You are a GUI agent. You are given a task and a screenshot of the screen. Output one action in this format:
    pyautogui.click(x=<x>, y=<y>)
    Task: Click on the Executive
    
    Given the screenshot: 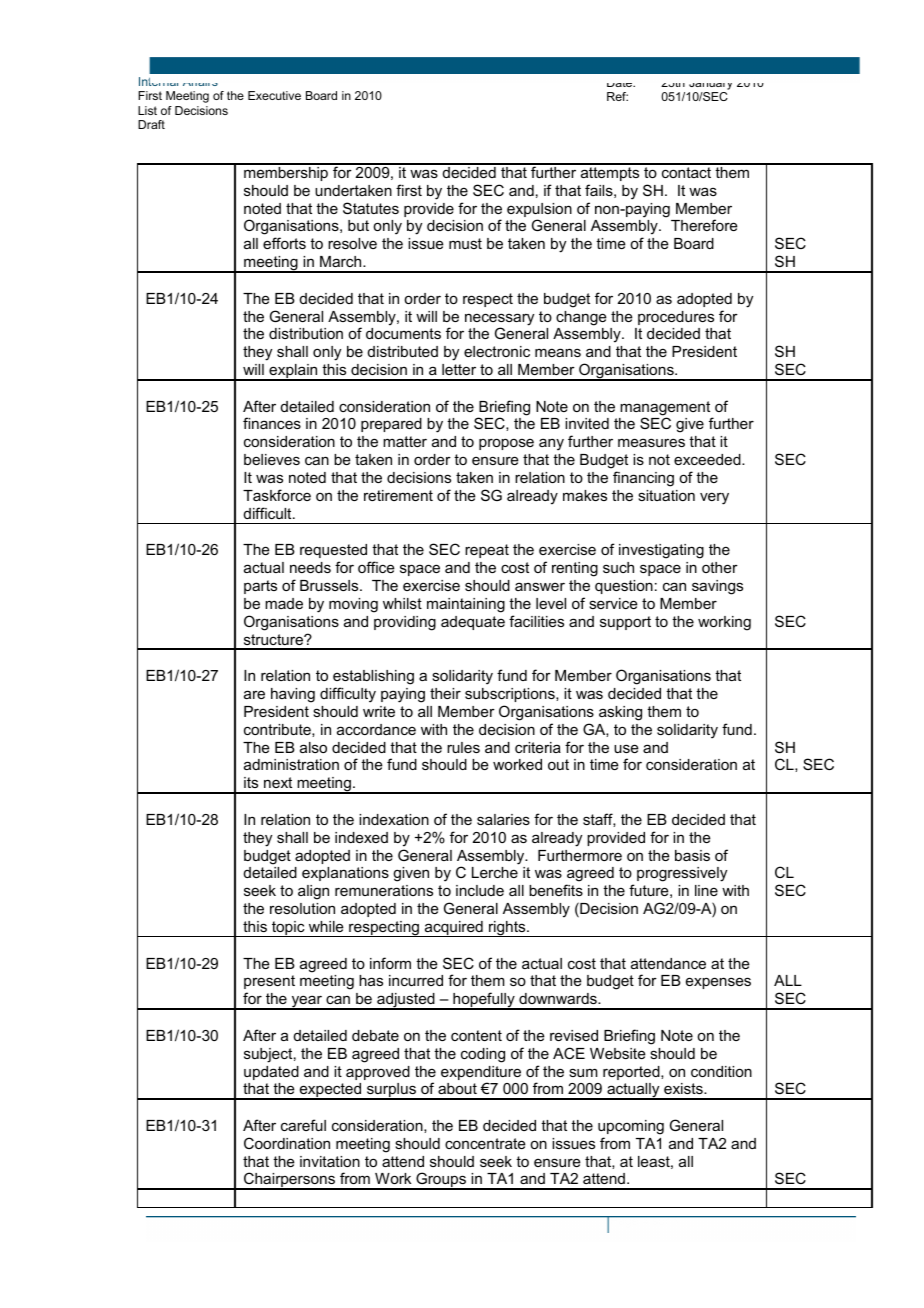 What is the action you would take?
    pyautogui.click(x=274, y=95)
